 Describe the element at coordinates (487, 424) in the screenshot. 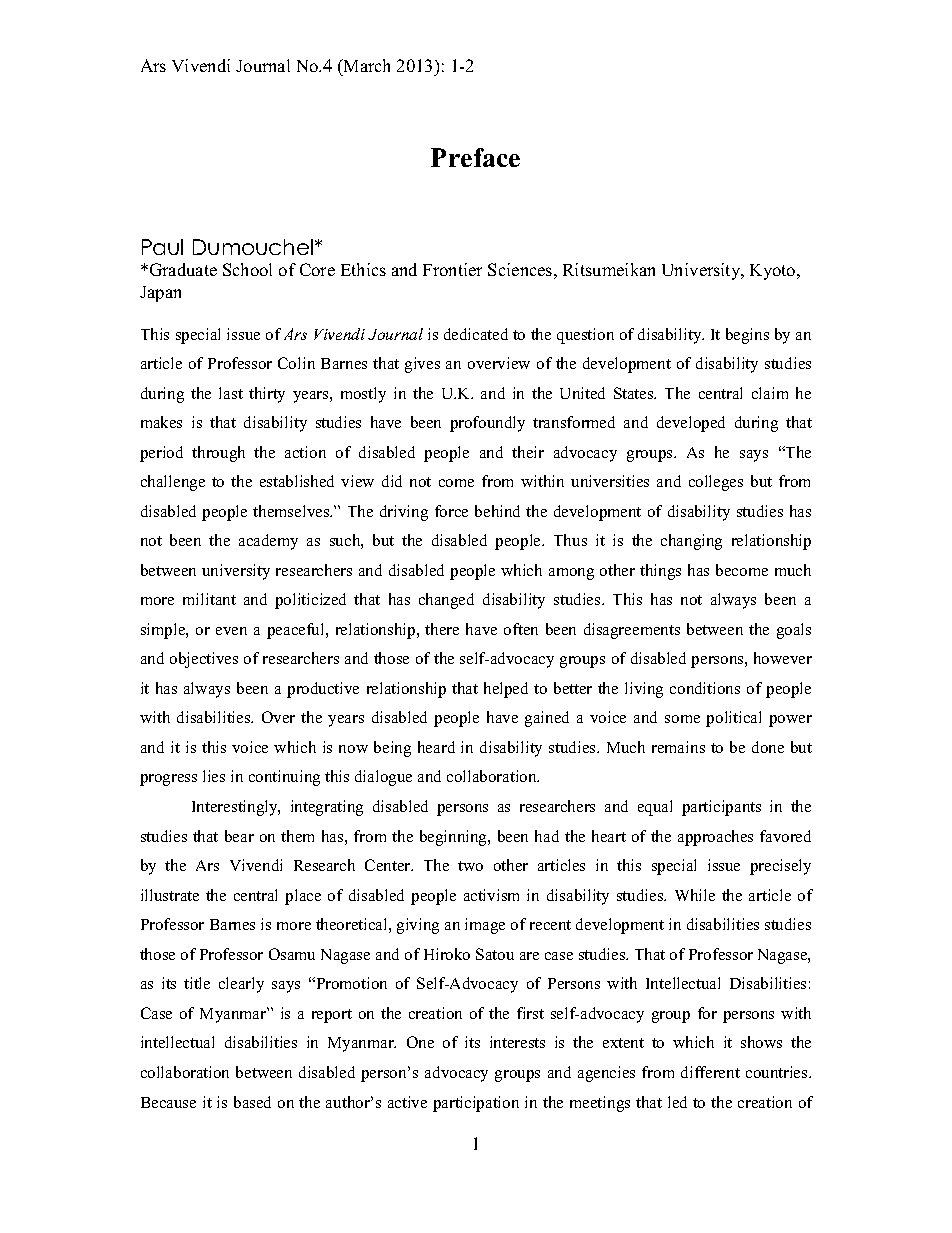

I see `profoundly` at that location.
